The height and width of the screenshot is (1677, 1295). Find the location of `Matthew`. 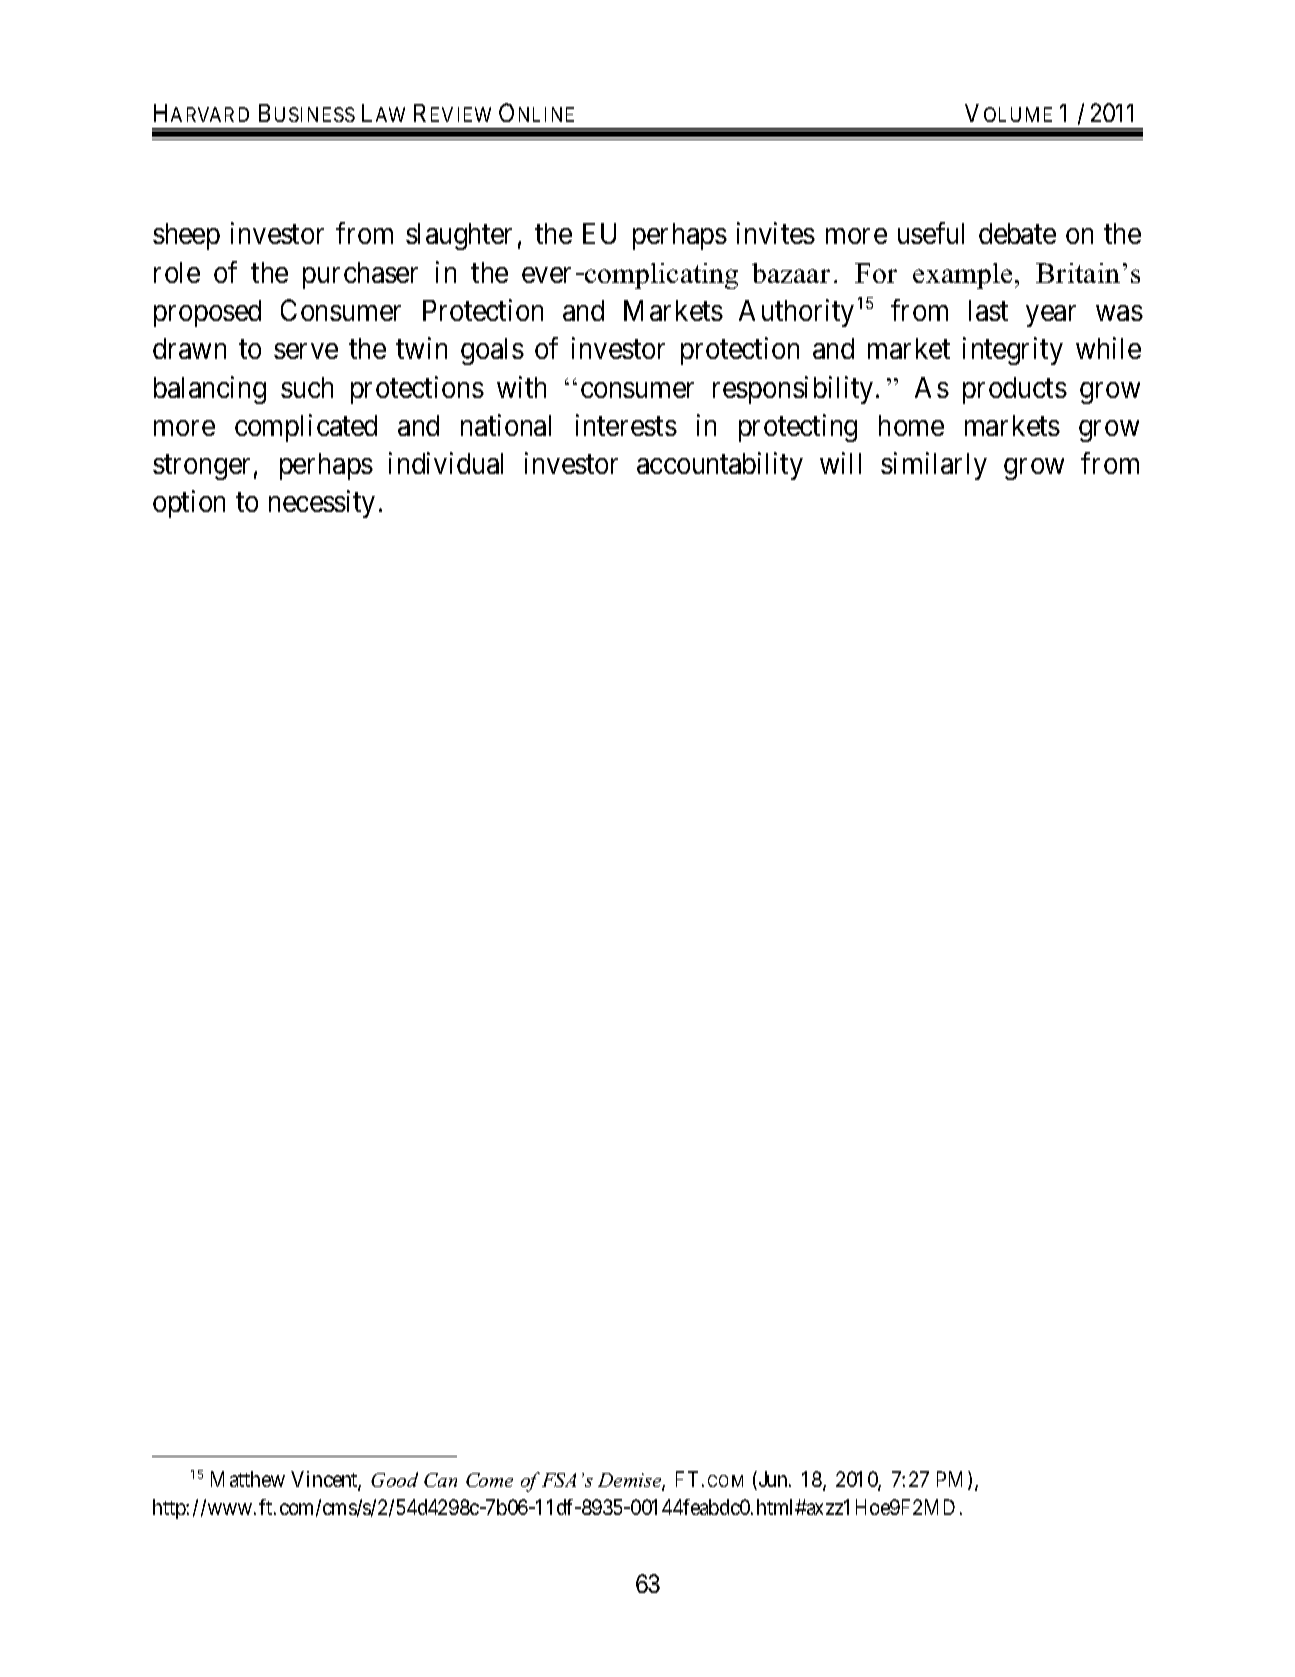

Matthew is located at coordinates (248, 1479).
